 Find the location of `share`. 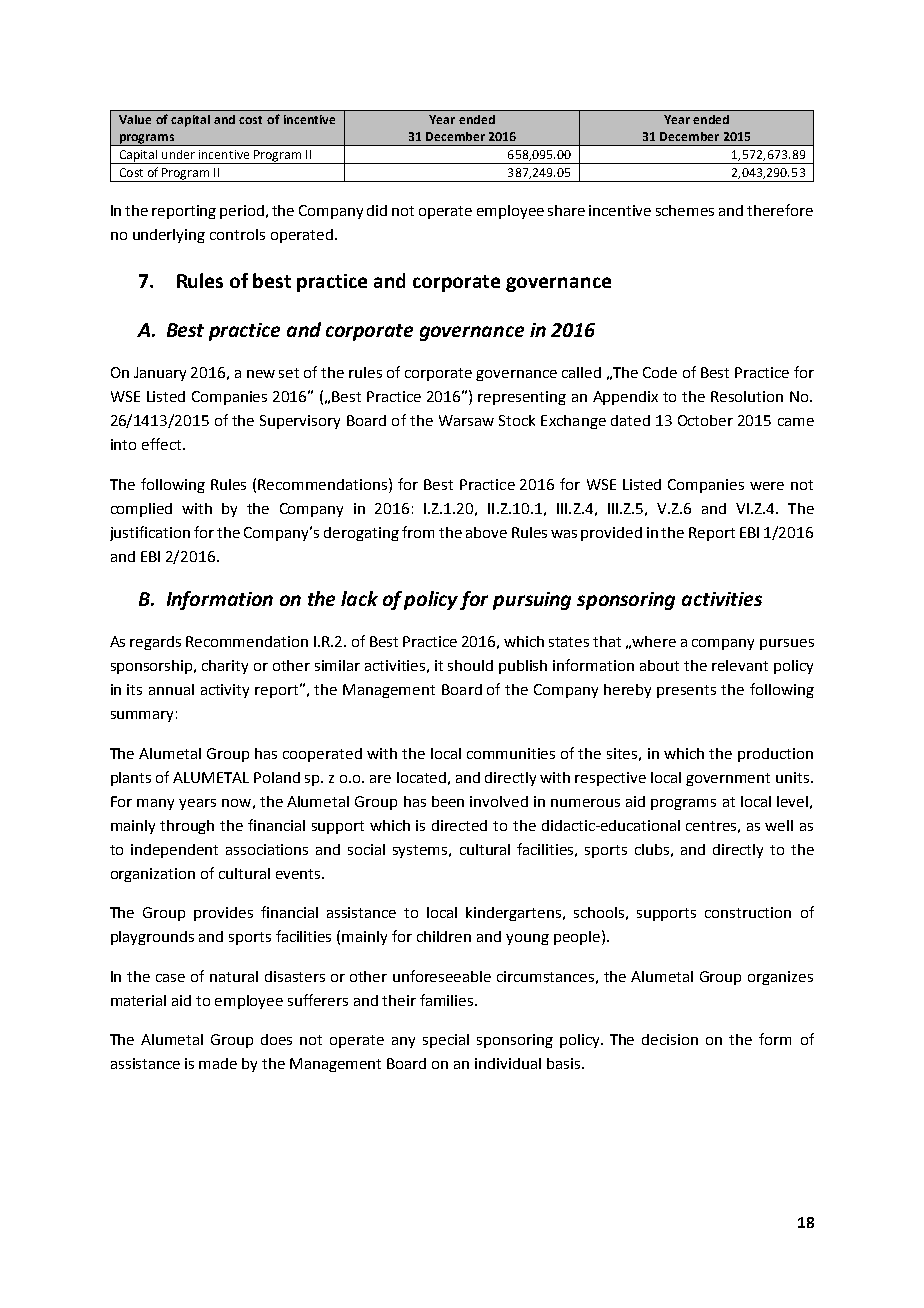

share is located at coordinates (566, 210).
